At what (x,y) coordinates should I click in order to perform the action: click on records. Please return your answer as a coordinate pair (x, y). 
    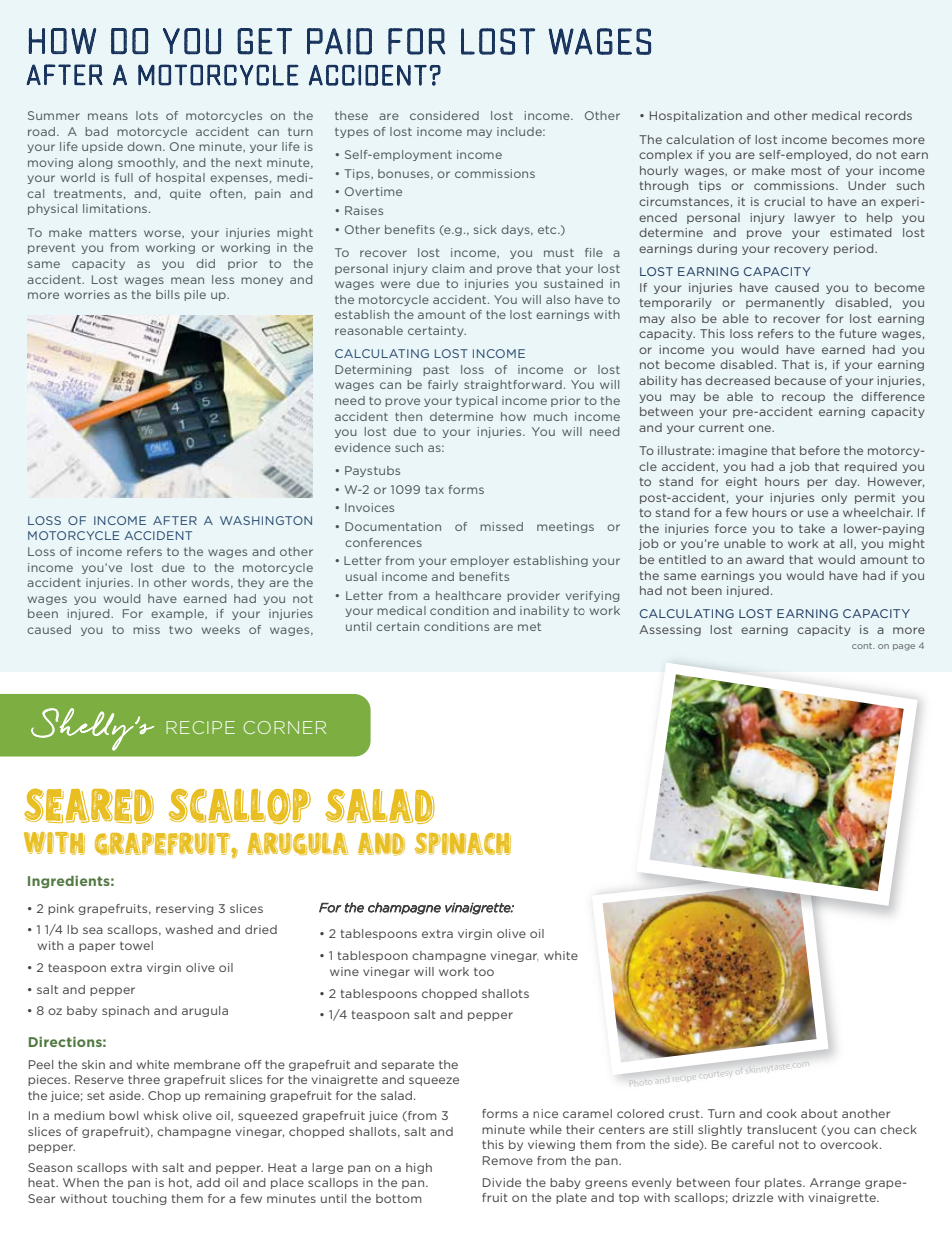
    Looking at the image, I should click on (888, 115).
